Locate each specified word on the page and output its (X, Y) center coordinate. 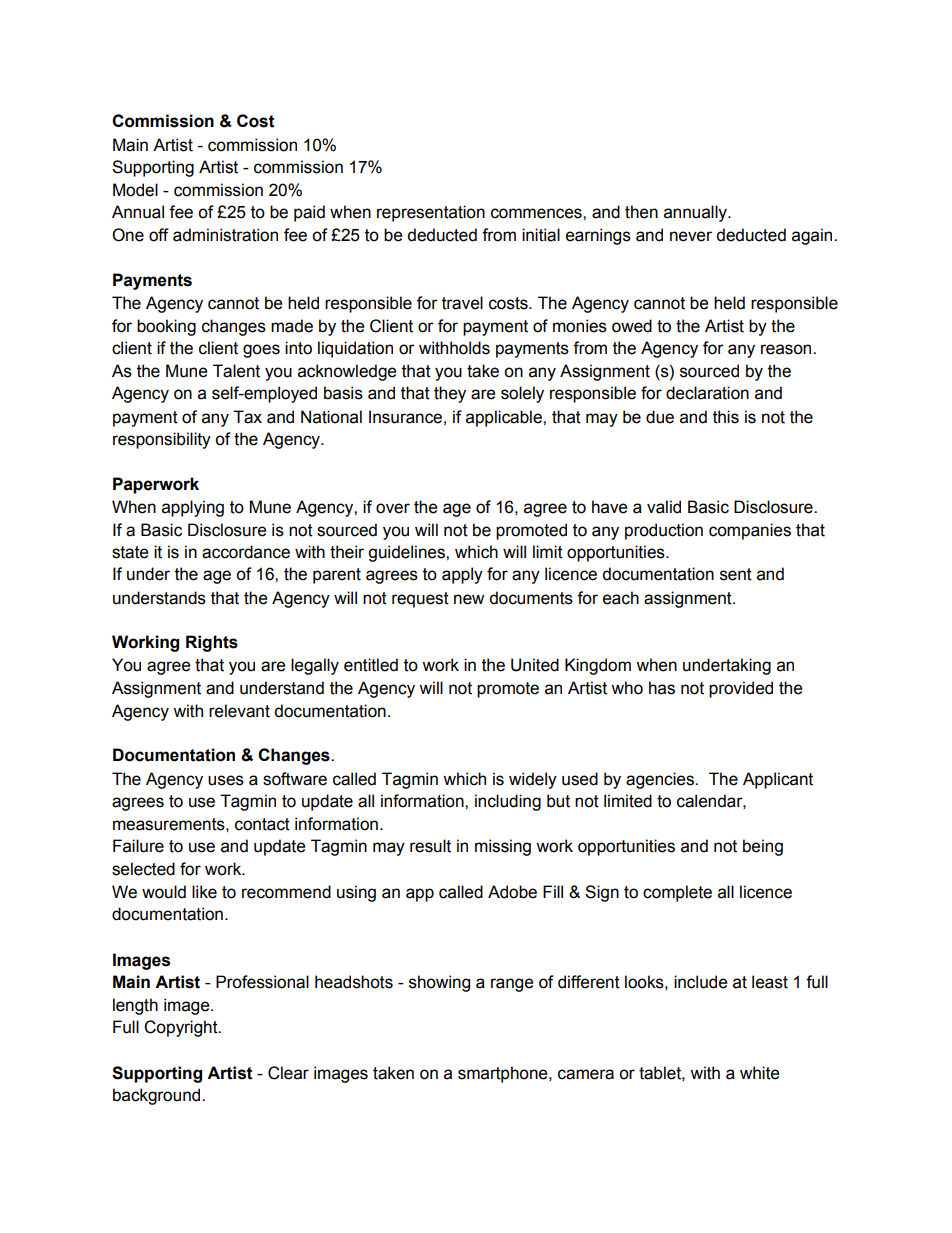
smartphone (504, 1074)
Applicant (778, 780)
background (158, 1096)
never (691, 236)
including (508, 802)
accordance (246, 552)
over (393, 508)
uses (226, 780)
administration (225, 235)
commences (537, 213)
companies (750, 531)
